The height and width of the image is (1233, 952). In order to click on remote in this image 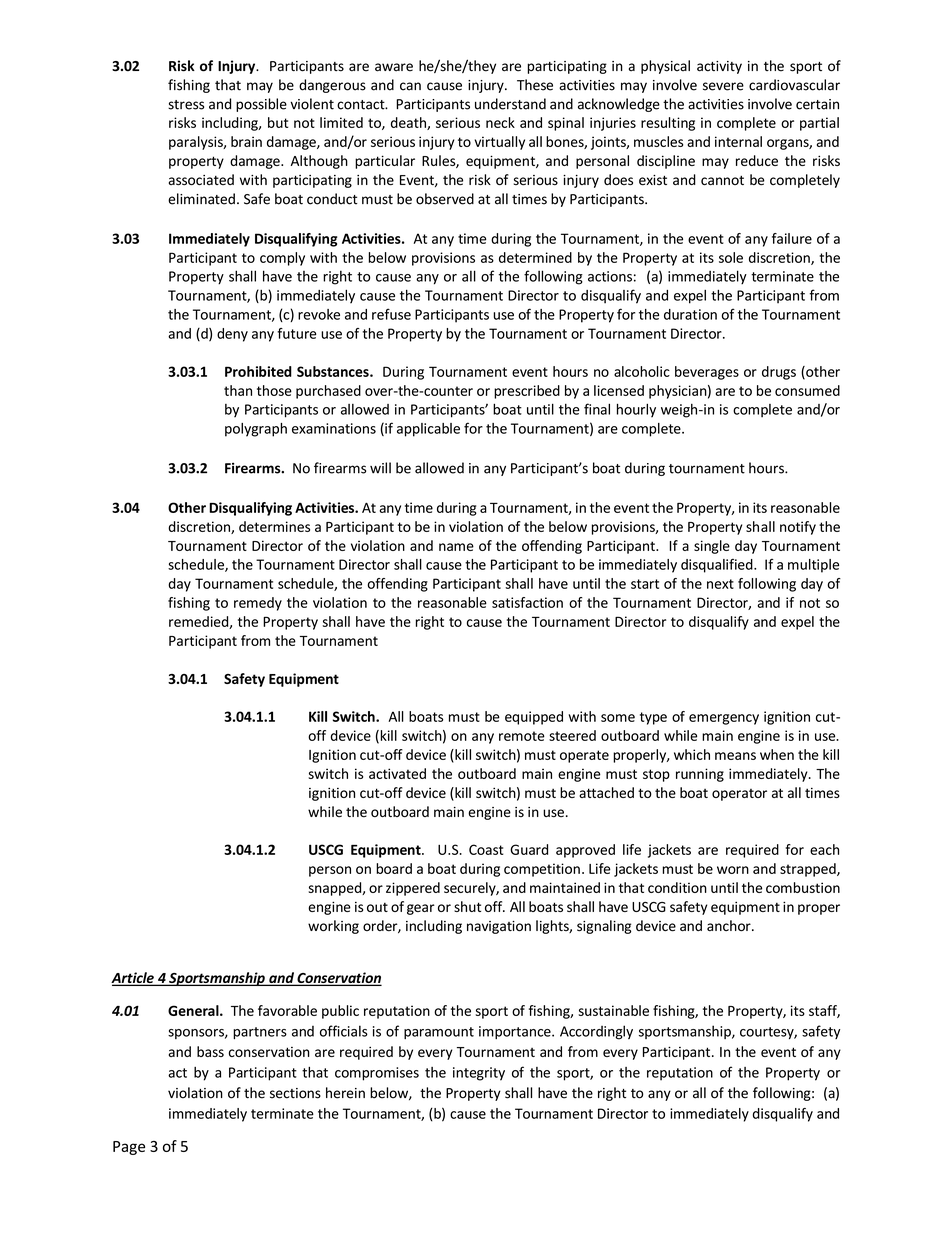, I will do `click(522, 736)`.
